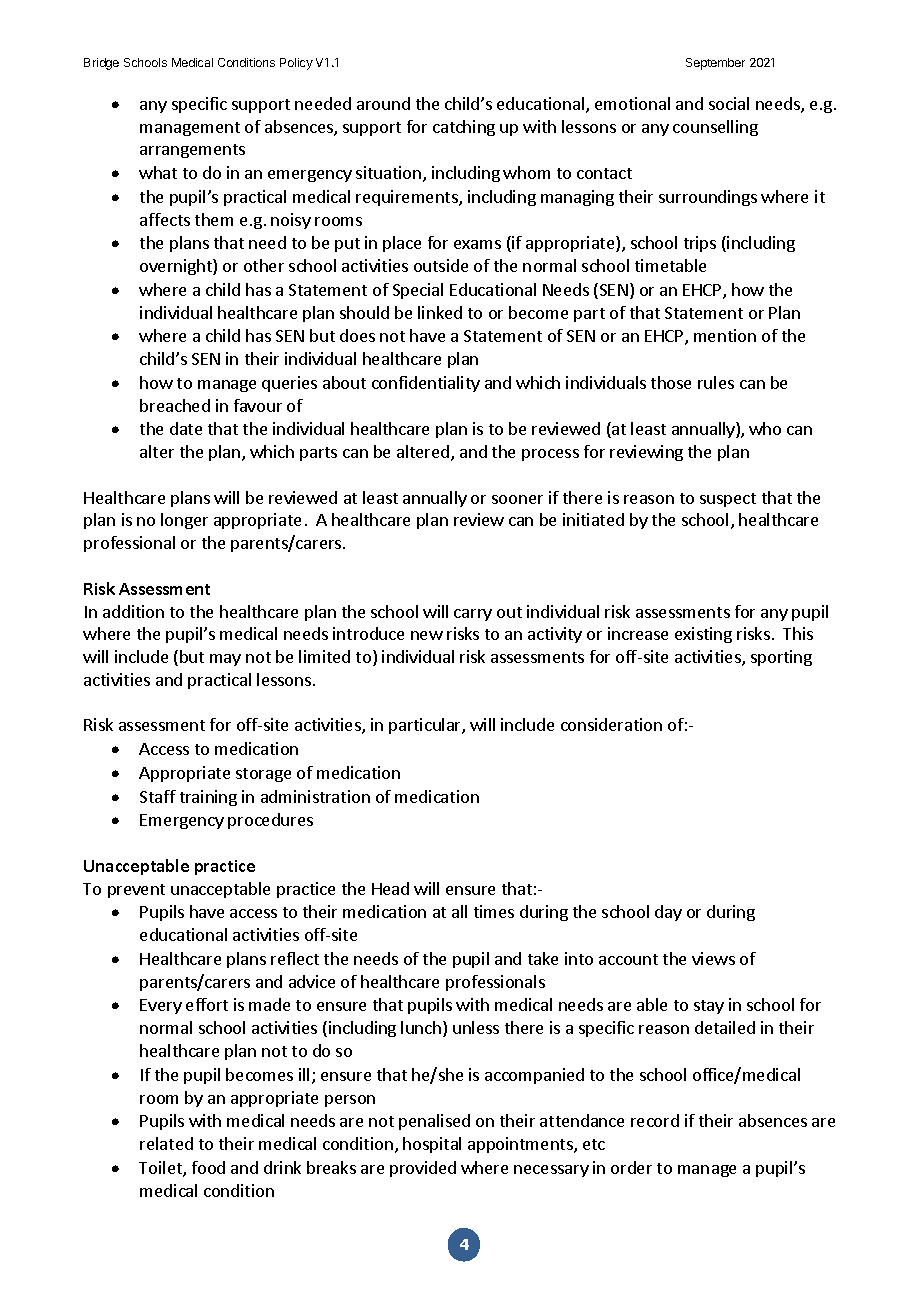 This screenshot has height=1308, width=924. Describe the element at coordinates (729, 103) in the screenshot. I see `social` at that location.
